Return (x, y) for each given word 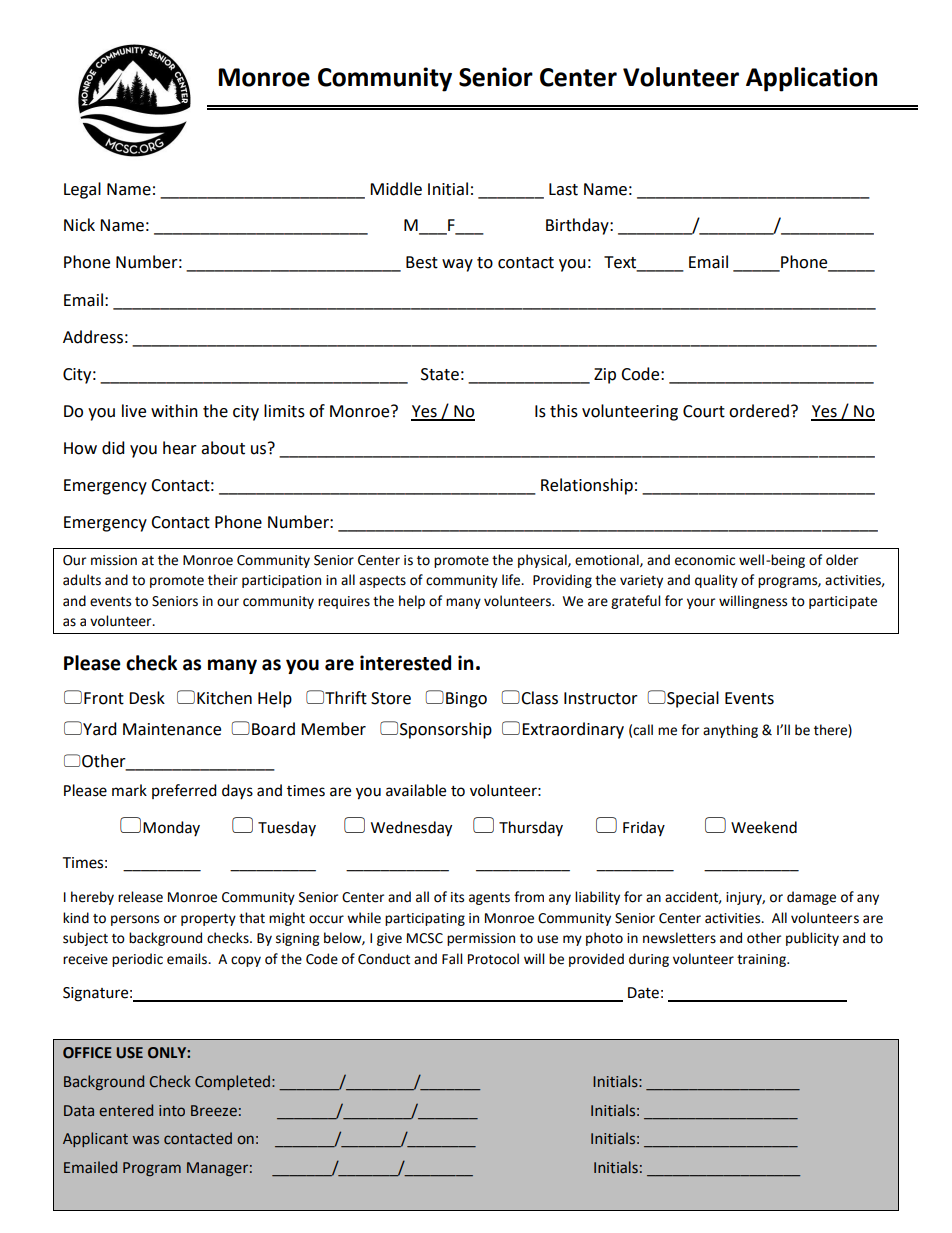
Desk (147, 698)
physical (543, 561)
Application (811, 79)
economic (705, 560)
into (172, 1110)
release (140, 897)
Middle (396, 189)
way (457, 265)
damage (811, 898)
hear (180, 448)
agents (489, 899)
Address (93, 337)
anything (730, 731)
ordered (759, 411)
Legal (82, 190)
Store (391, 698)
